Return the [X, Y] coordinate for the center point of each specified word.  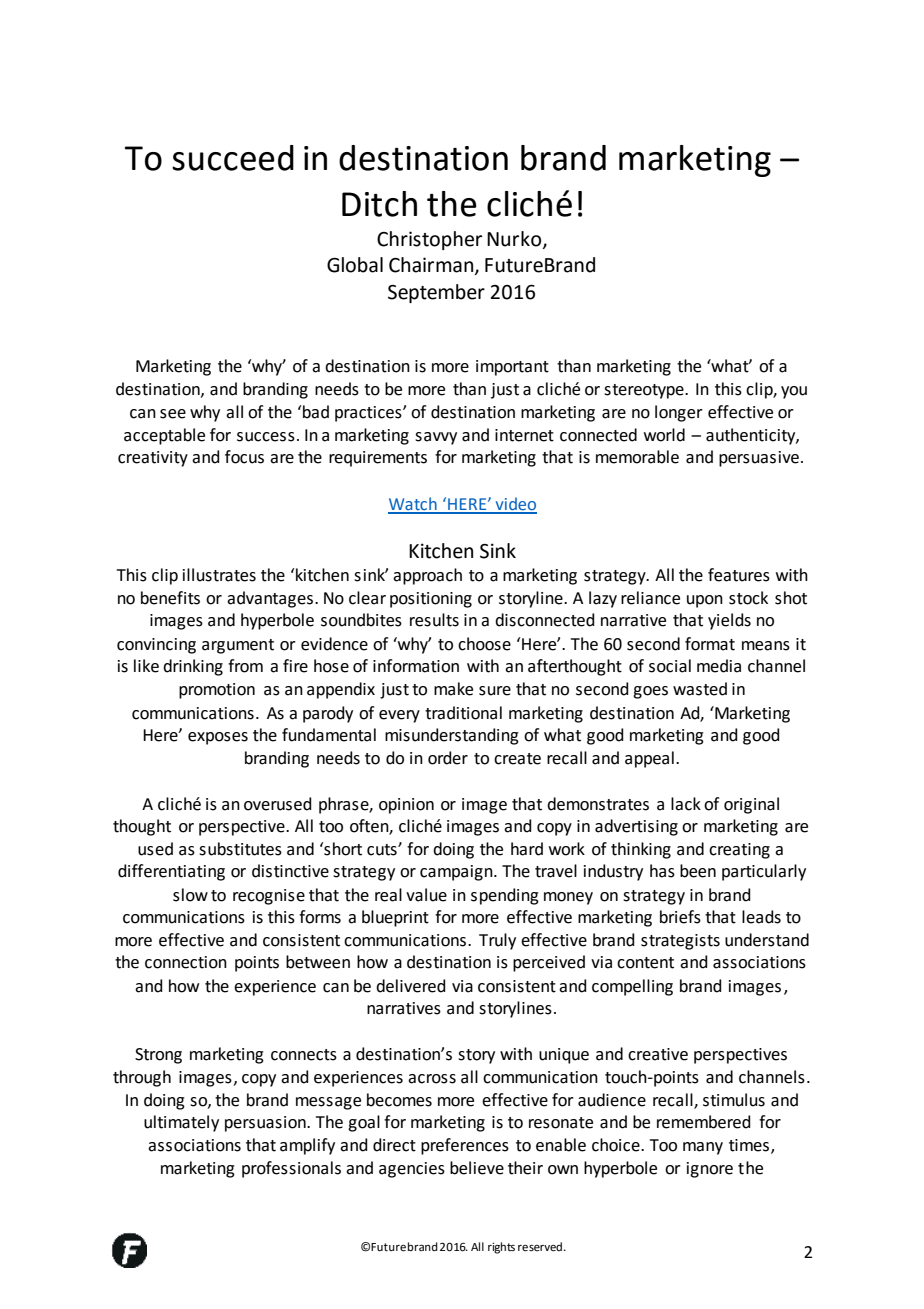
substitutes [240, 849]
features [739, 575]
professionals [291, 1169]
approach [427, 576]
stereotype [645, 391]
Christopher [429, 240]
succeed [233, 158]
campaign [457, 873]
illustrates [219, 575]
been [698, 871]
